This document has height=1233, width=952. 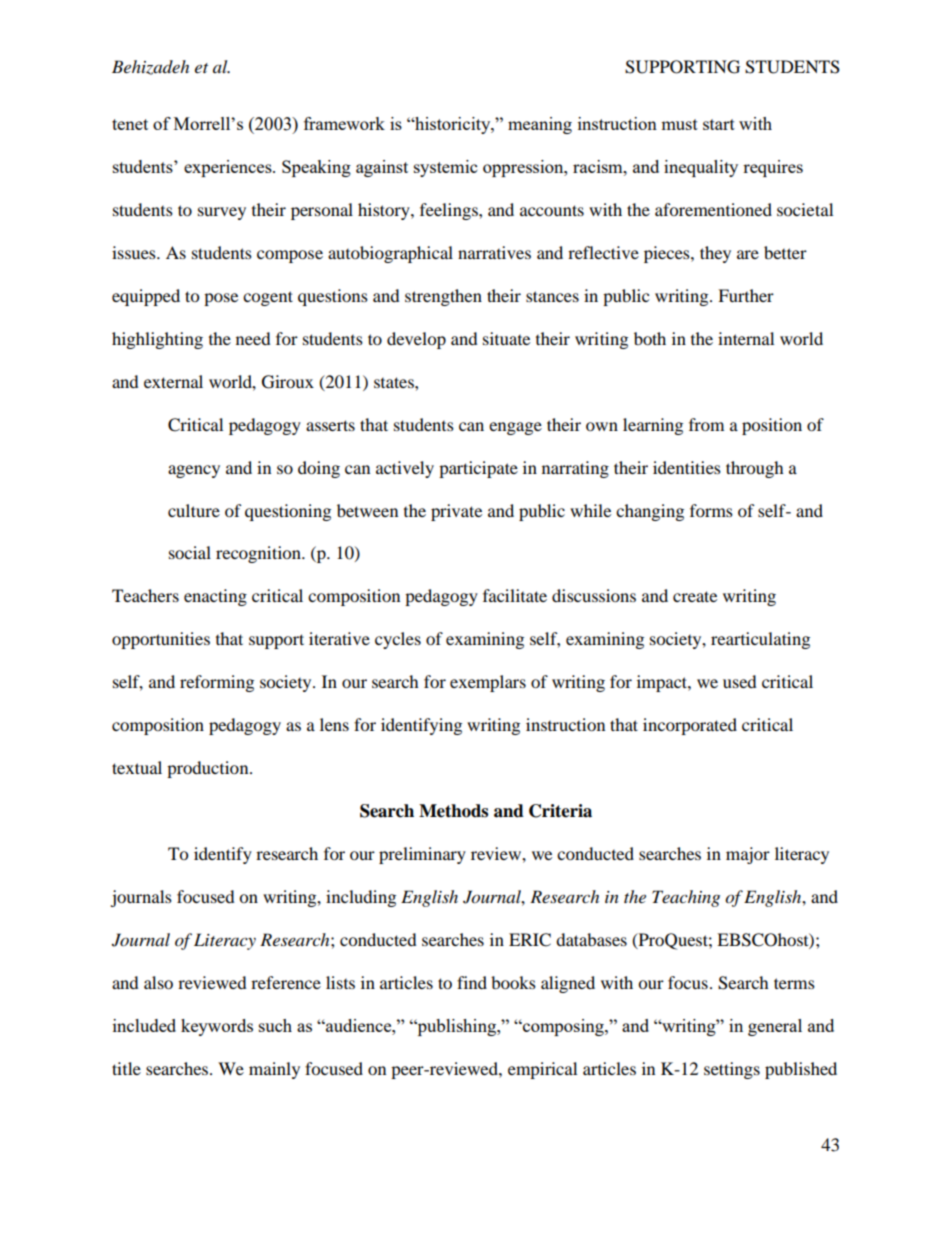 I want to click on systemic, so click(x=445, y=168).
